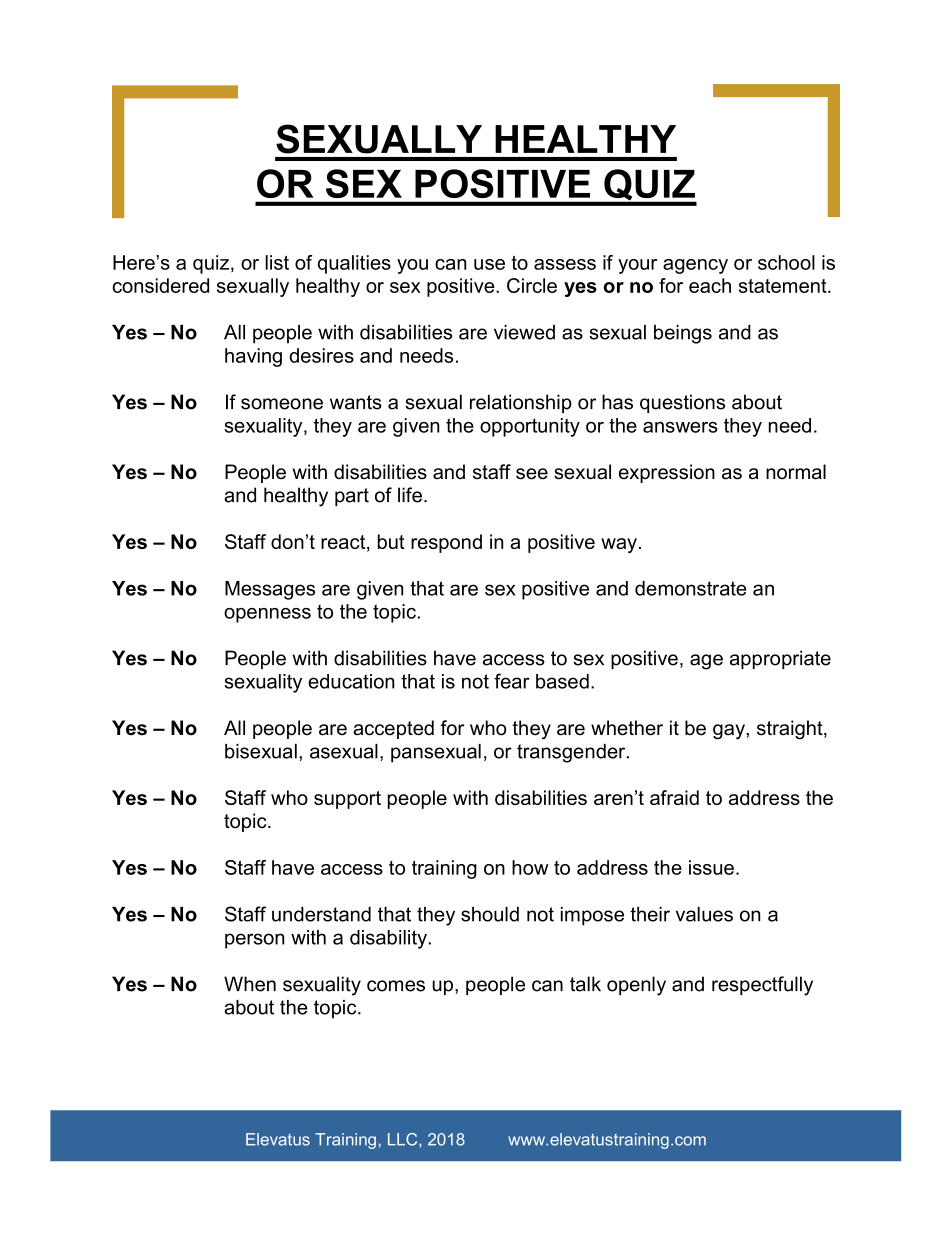 Image resolution: width=952 pixels, height=1233 pixels. What do you see at coordinates (791, 730) in the screenshot?
I see `straight` at bounding box center [791, 730].
